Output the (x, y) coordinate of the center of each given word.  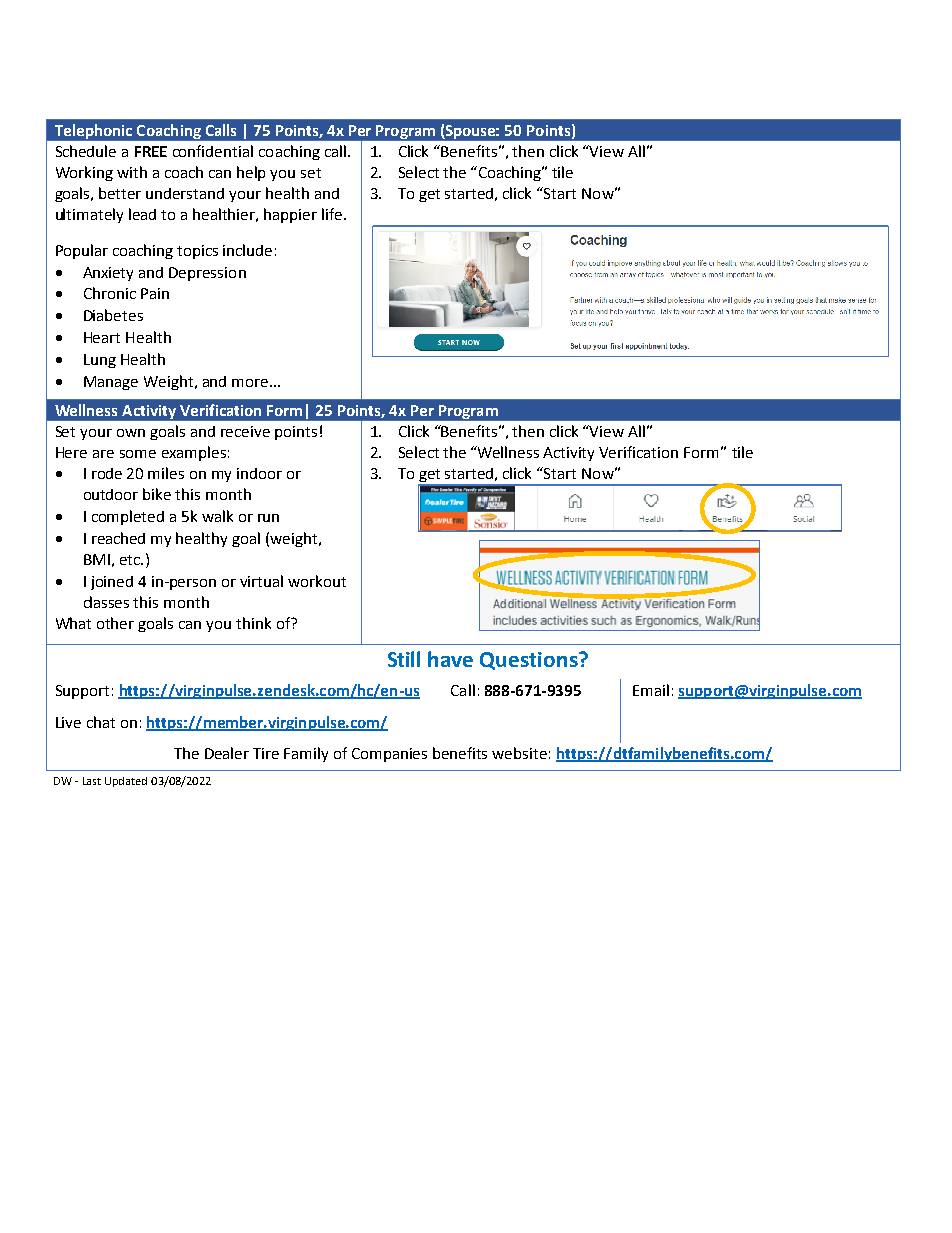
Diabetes (113, 315)
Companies (389, 755)
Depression (207, 274)
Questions (530, 661)
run (268, 518)
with (132, 172)
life (333, 214)
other (115, 623)
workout (317, 581)
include (247, 250)
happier (290, 215)
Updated (126, 782)
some (138, 454)
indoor (259, 473)
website (519, 753)
